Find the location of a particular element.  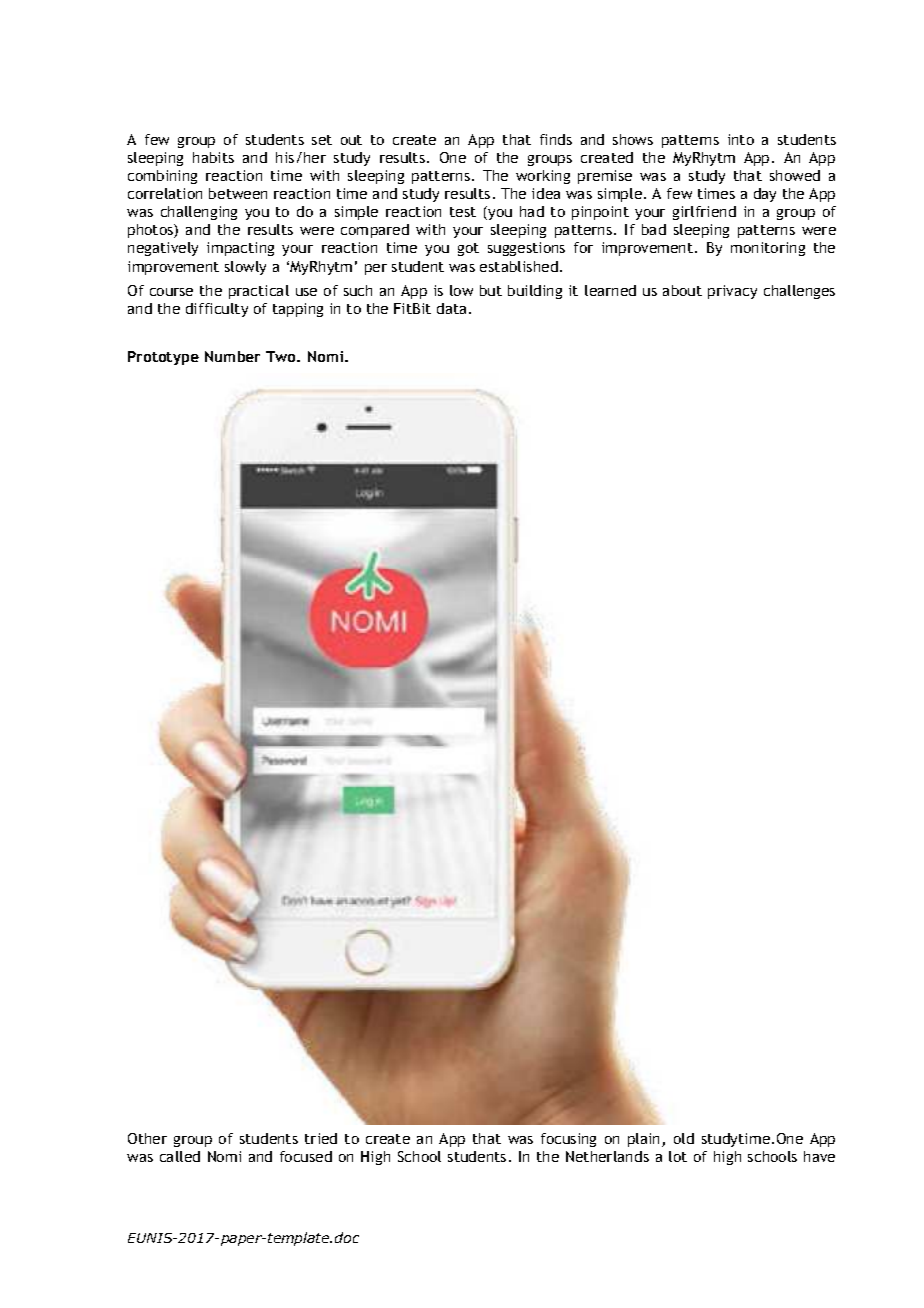

habits is located at coordinates (213, 157).
